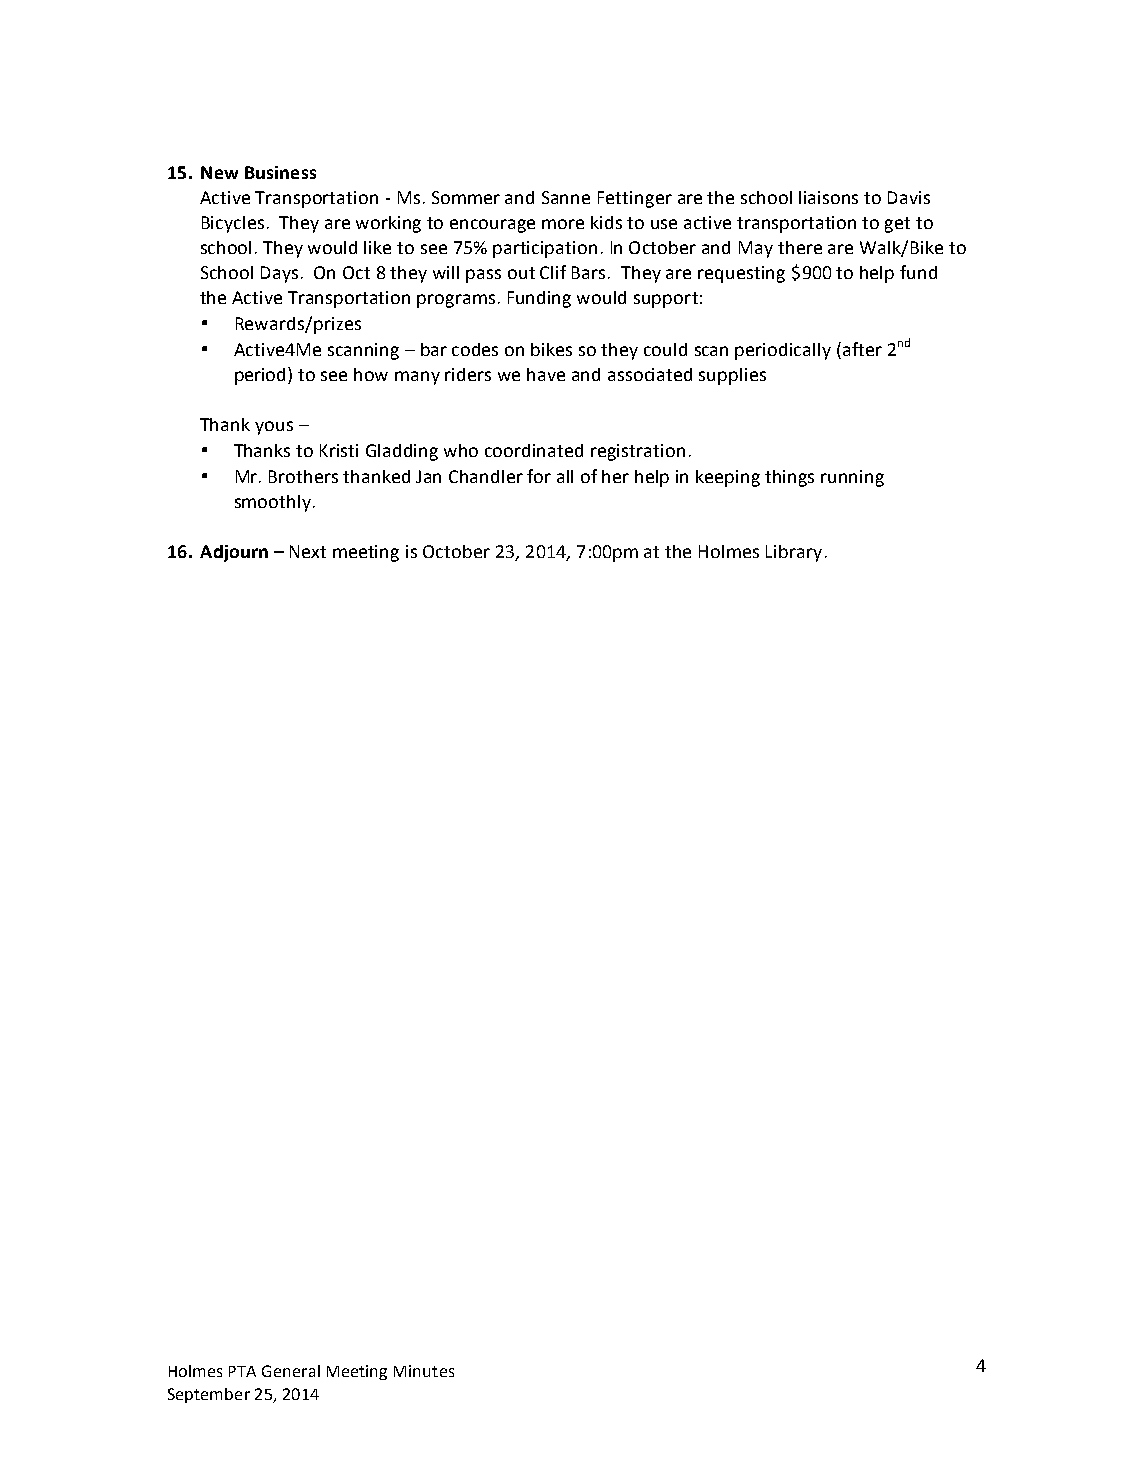 This screenshot has width=1136, height=1470. What do you see at coordinates (308, 551) in the screenshot?
I see `Next` at bounding box center [308, 551].
